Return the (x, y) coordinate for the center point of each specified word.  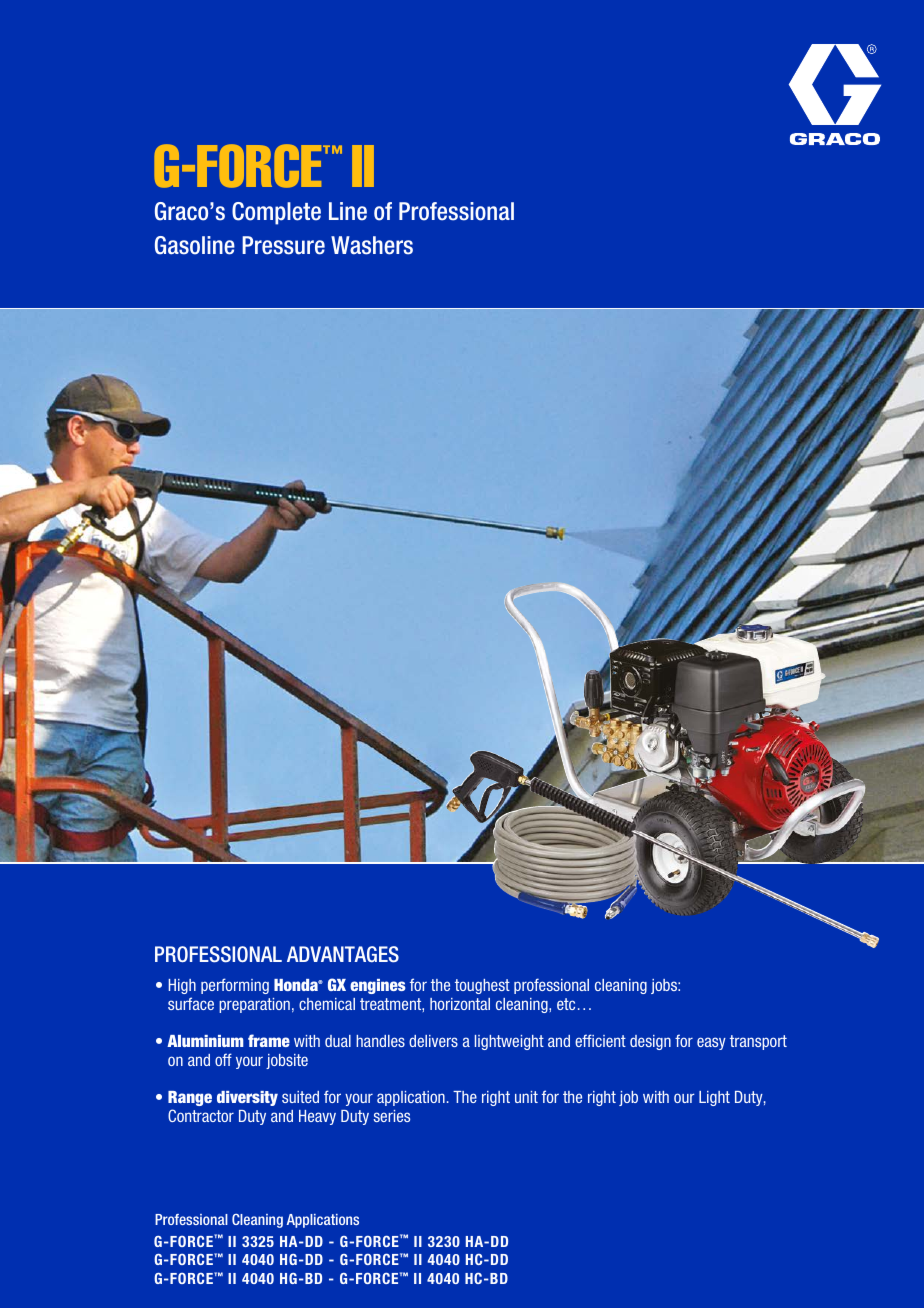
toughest (482, 986)
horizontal (460, 1004)
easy (711, 1043)
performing (235, 986)
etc (566, 1004)
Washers (372, 245)
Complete (276, 213)
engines (378, 986)
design (650, 1042)
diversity (247, 1098)
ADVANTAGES (343, 954)
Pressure (283, 245)
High (182, 986)
